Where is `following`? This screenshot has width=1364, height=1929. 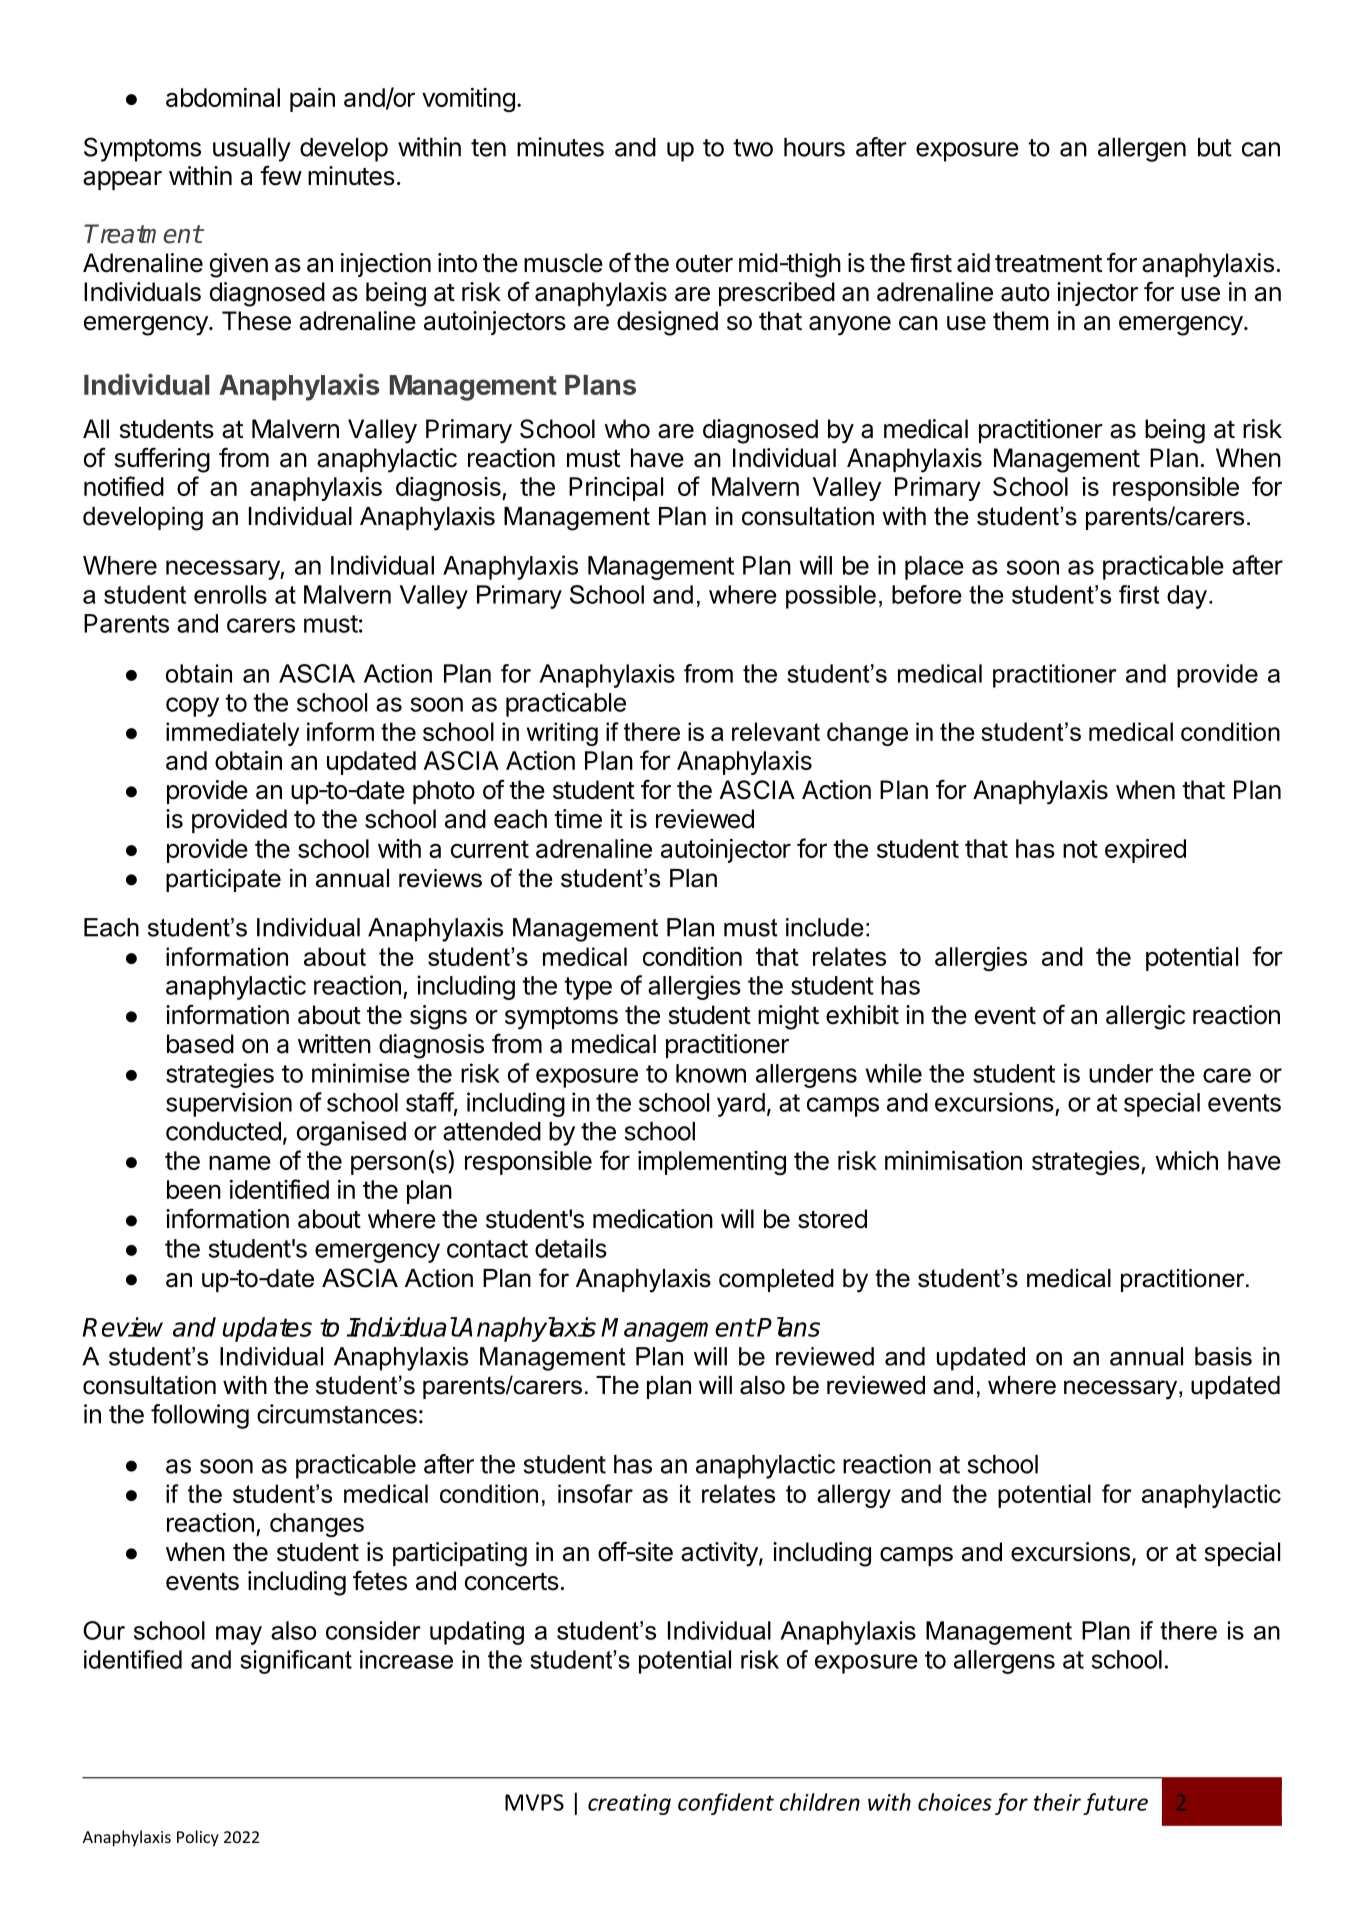
following is located at coordinates (200, 1416).
